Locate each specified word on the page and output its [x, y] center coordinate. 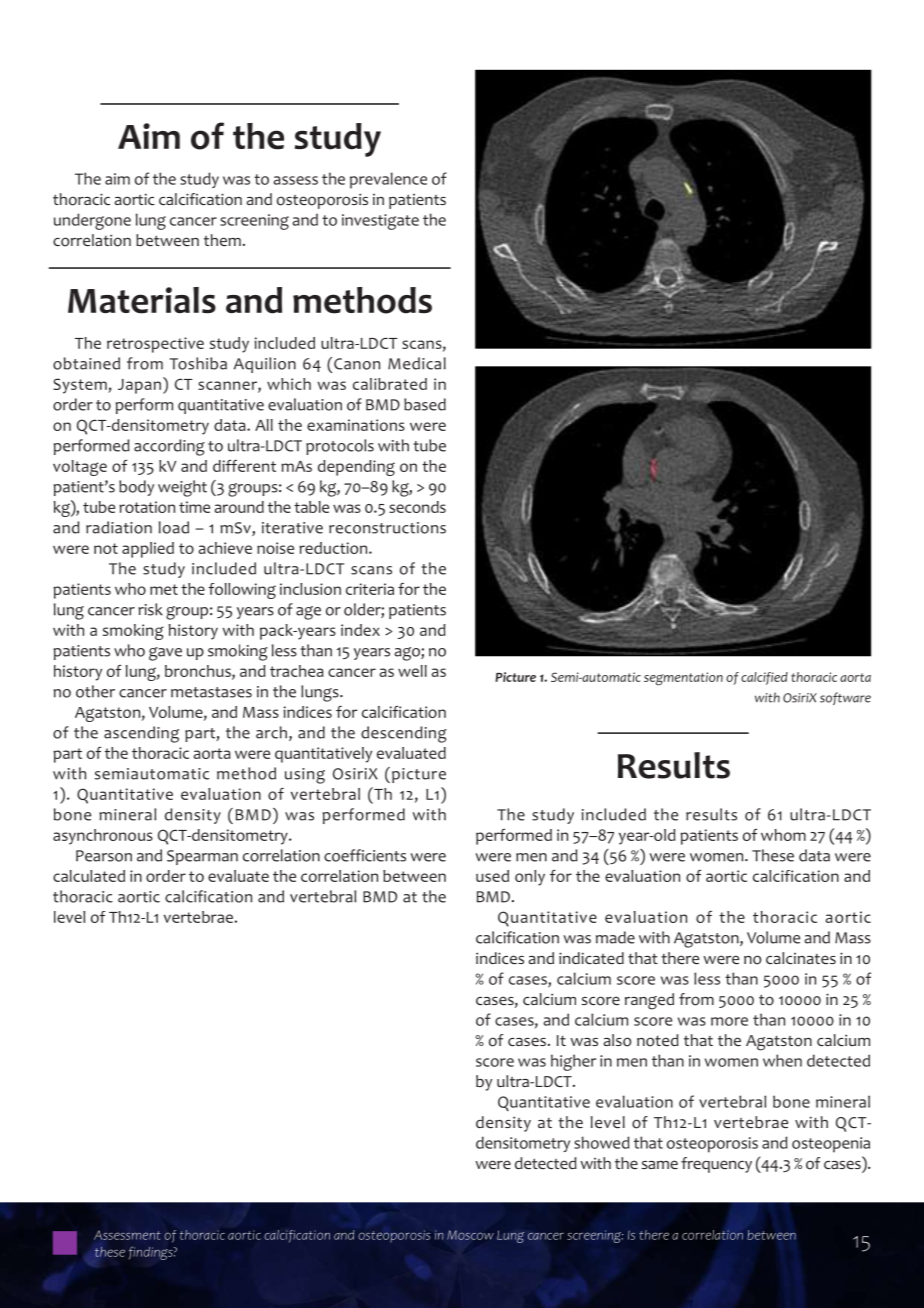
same [660, 1164]
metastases [211, 692]
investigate [380, 222]
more [729, 1021]
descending [404, 734]
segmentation [683, 679]
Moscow [470, 1235]
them [222, 240]
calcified [764, 678]
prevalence [388, 180]
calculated [89, 876]
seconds [417, 507]
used [492, 876]
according [169, 447]
